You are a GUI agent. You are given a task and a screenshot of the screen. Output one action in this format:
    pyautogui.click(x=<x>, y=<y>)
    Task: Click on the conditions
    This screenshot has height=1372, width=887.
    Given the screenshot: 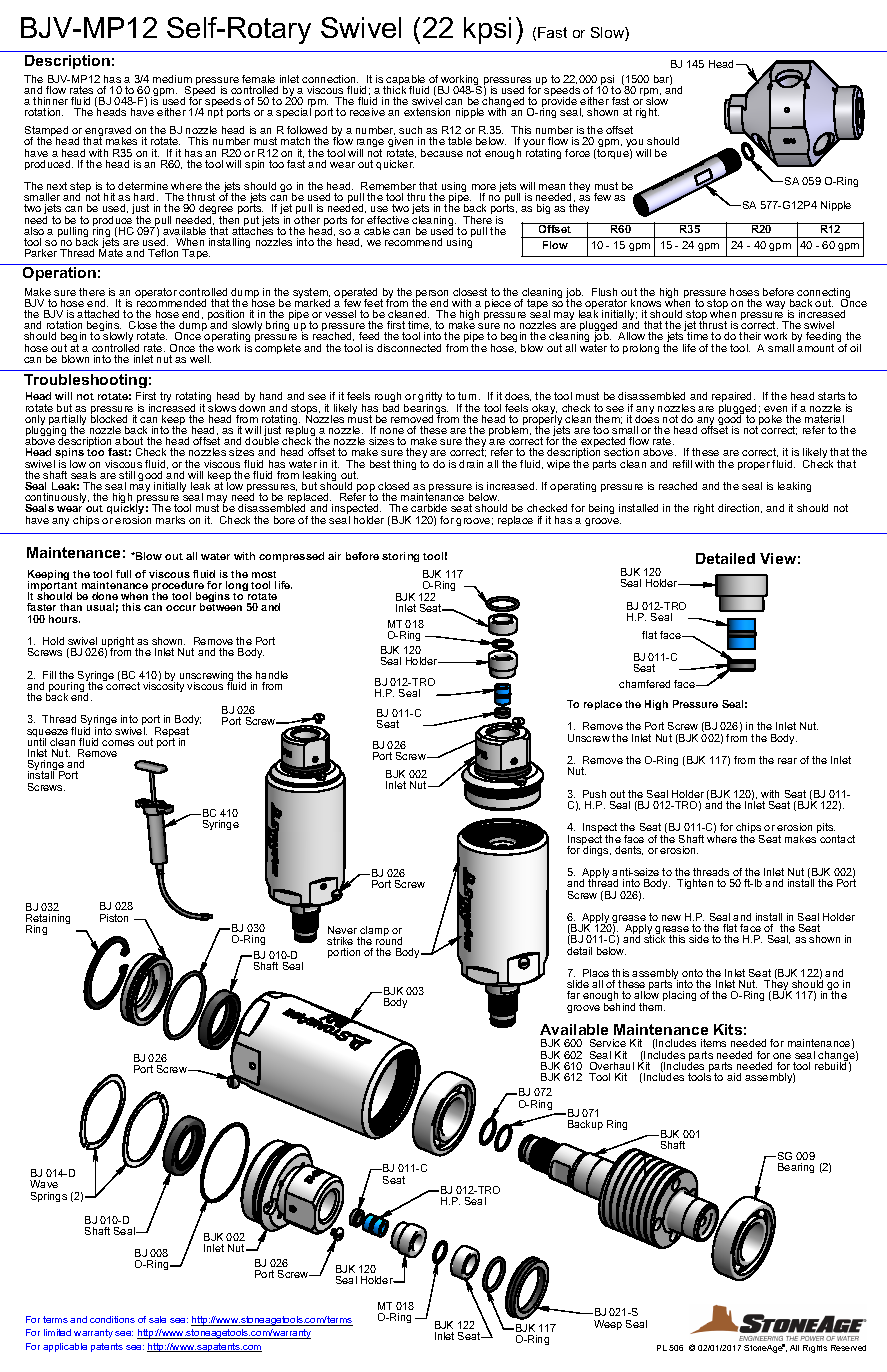 What is the action you would take?
    pyautogui.click(x=112, y=1319)
